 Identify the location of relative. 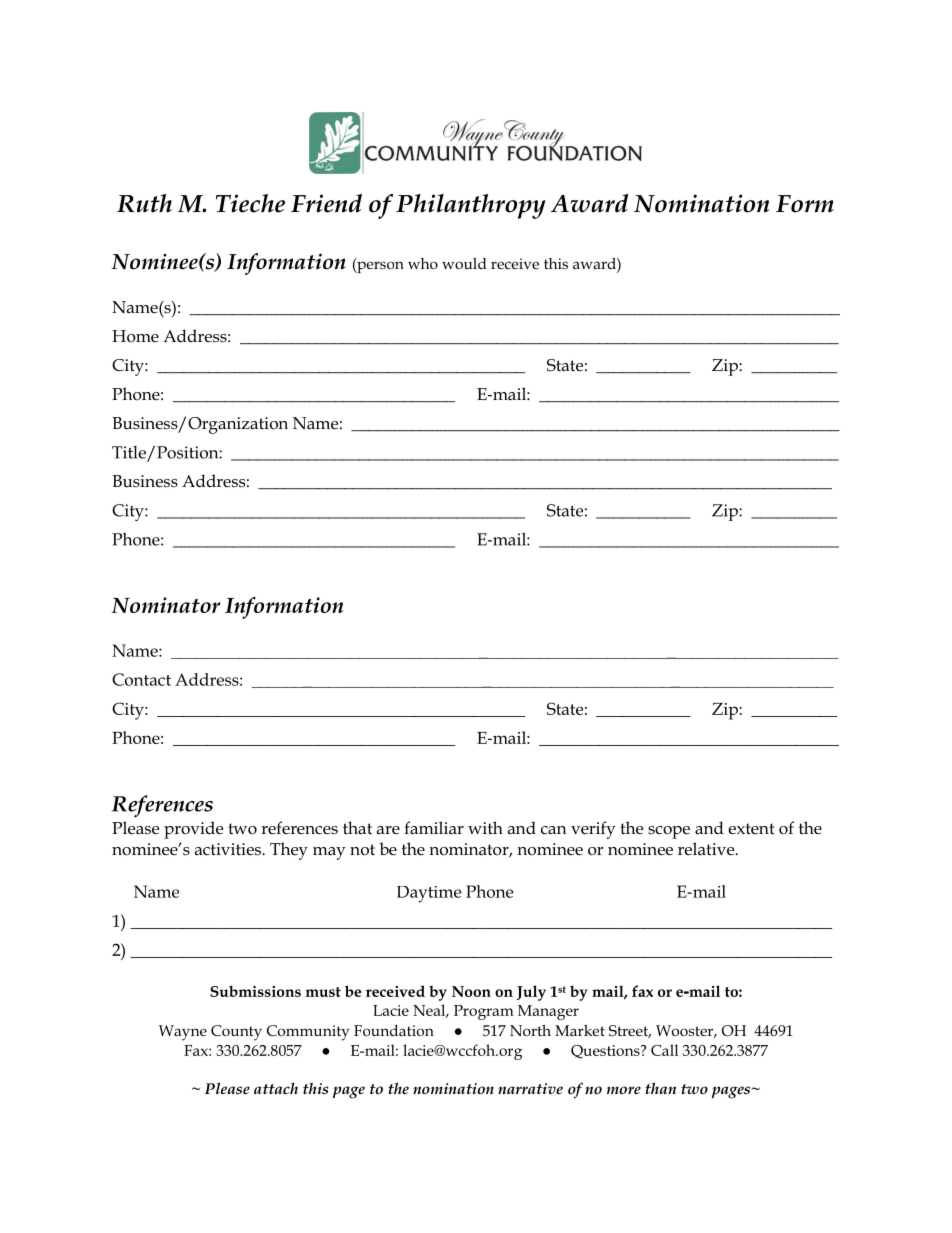
(707, 849).
